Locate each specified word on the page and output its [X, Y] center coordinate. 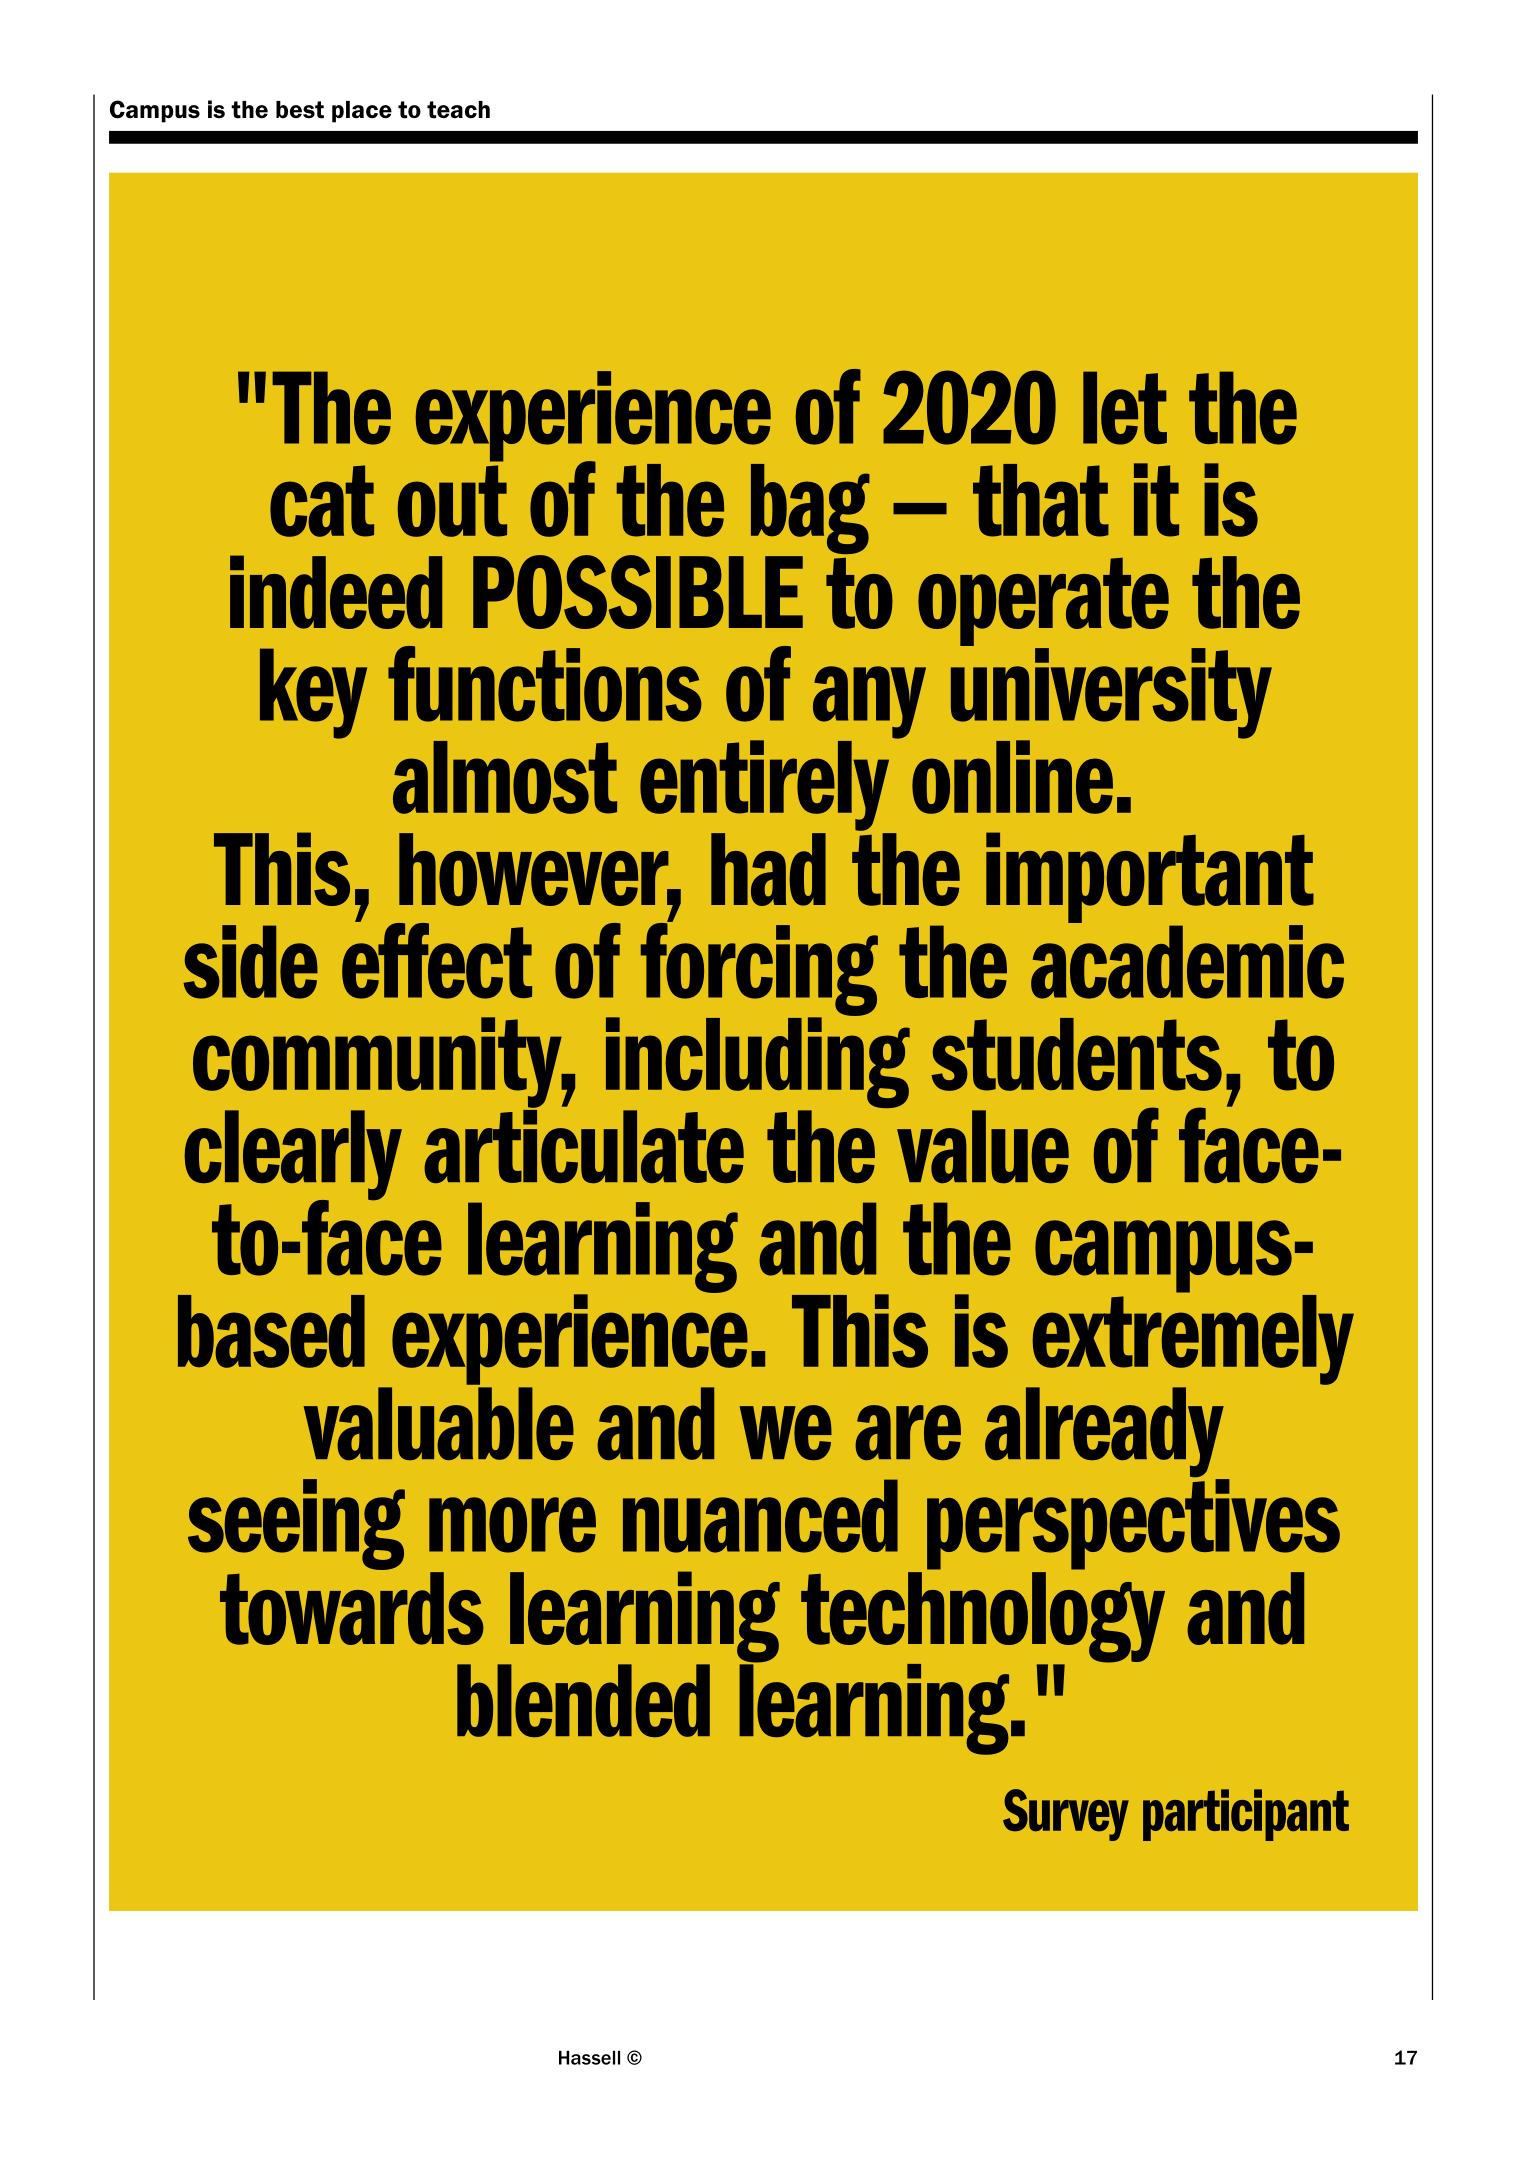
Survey [1066, 1815]
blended [583, 1700]
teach [458, 110]
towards [352, 1608]
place [362, 112]
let [1125, 408]
